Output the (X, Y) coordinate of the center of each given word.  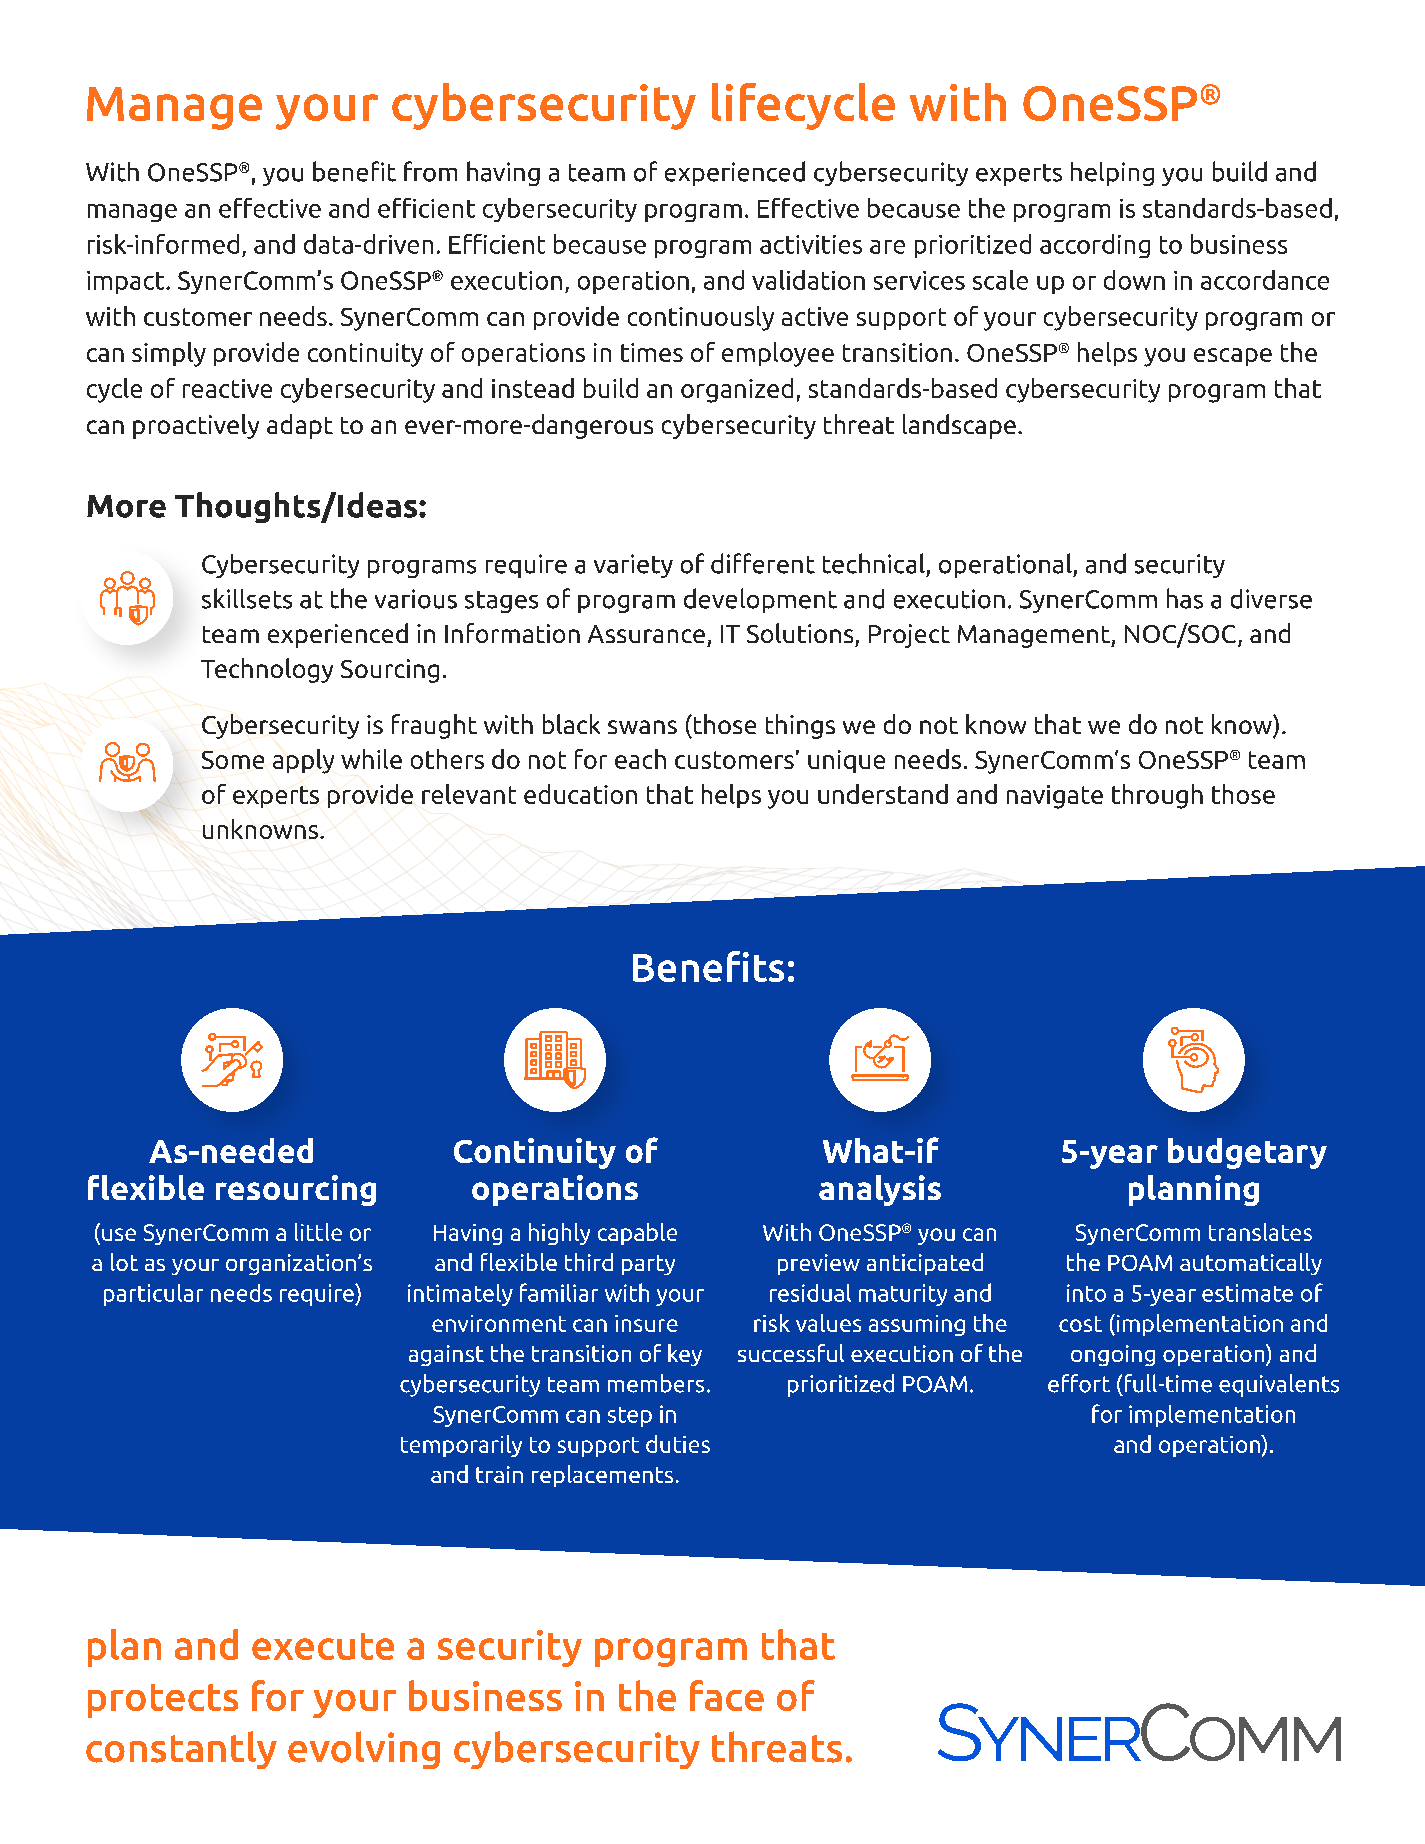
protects (163, 1701)
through (1157, 796)
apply (303, 761)
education (580, 794)
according (1095, 246)
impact (127, 282)
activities (811, 244)
